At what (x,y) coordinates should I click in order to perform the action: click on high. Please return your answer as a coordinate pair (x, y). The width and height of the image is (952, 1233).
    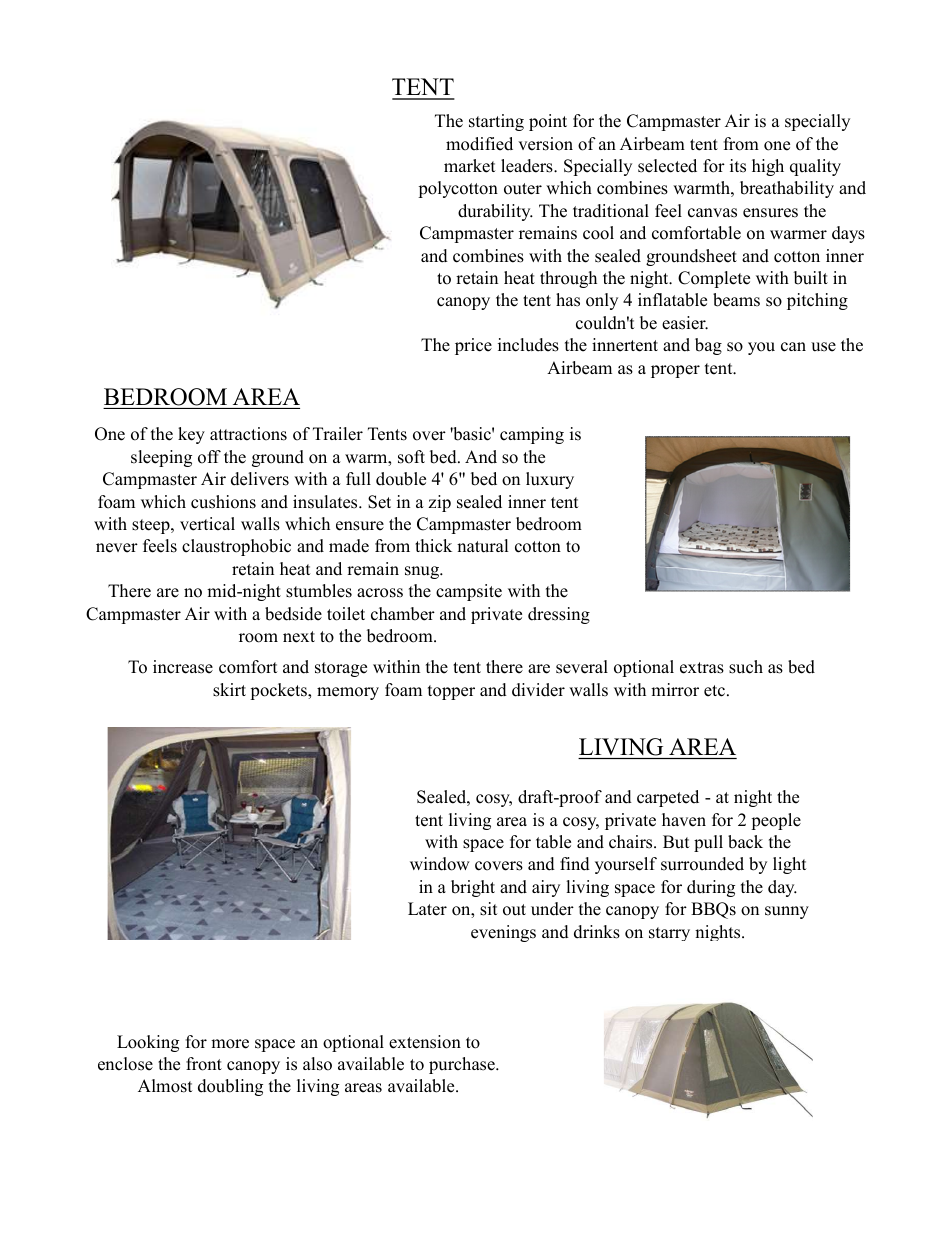
    Looking at the image, I should click on (768, 167).
